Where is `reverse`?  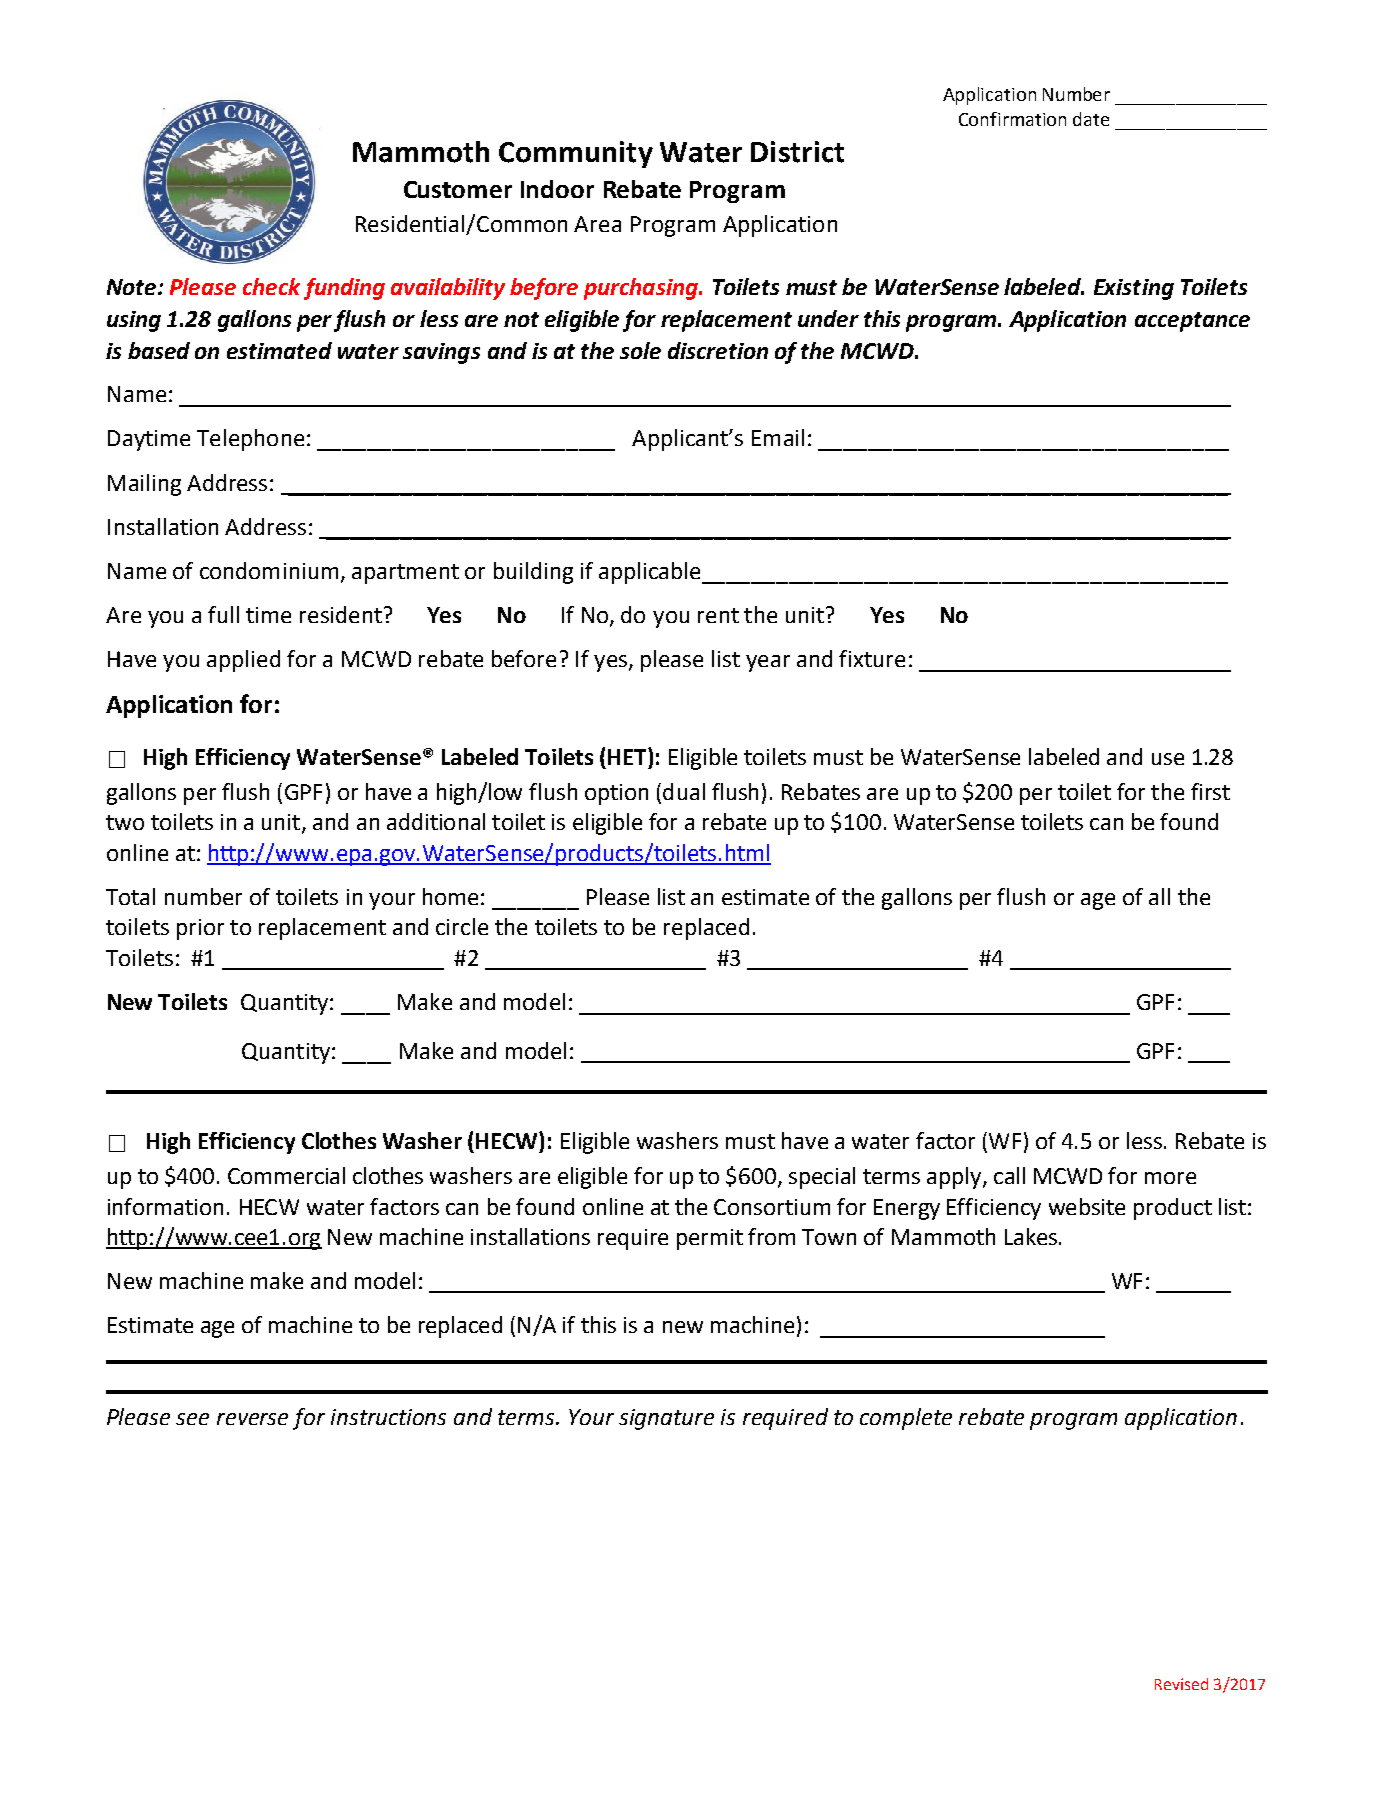
reverse is located at coordinates (252, 1419).
